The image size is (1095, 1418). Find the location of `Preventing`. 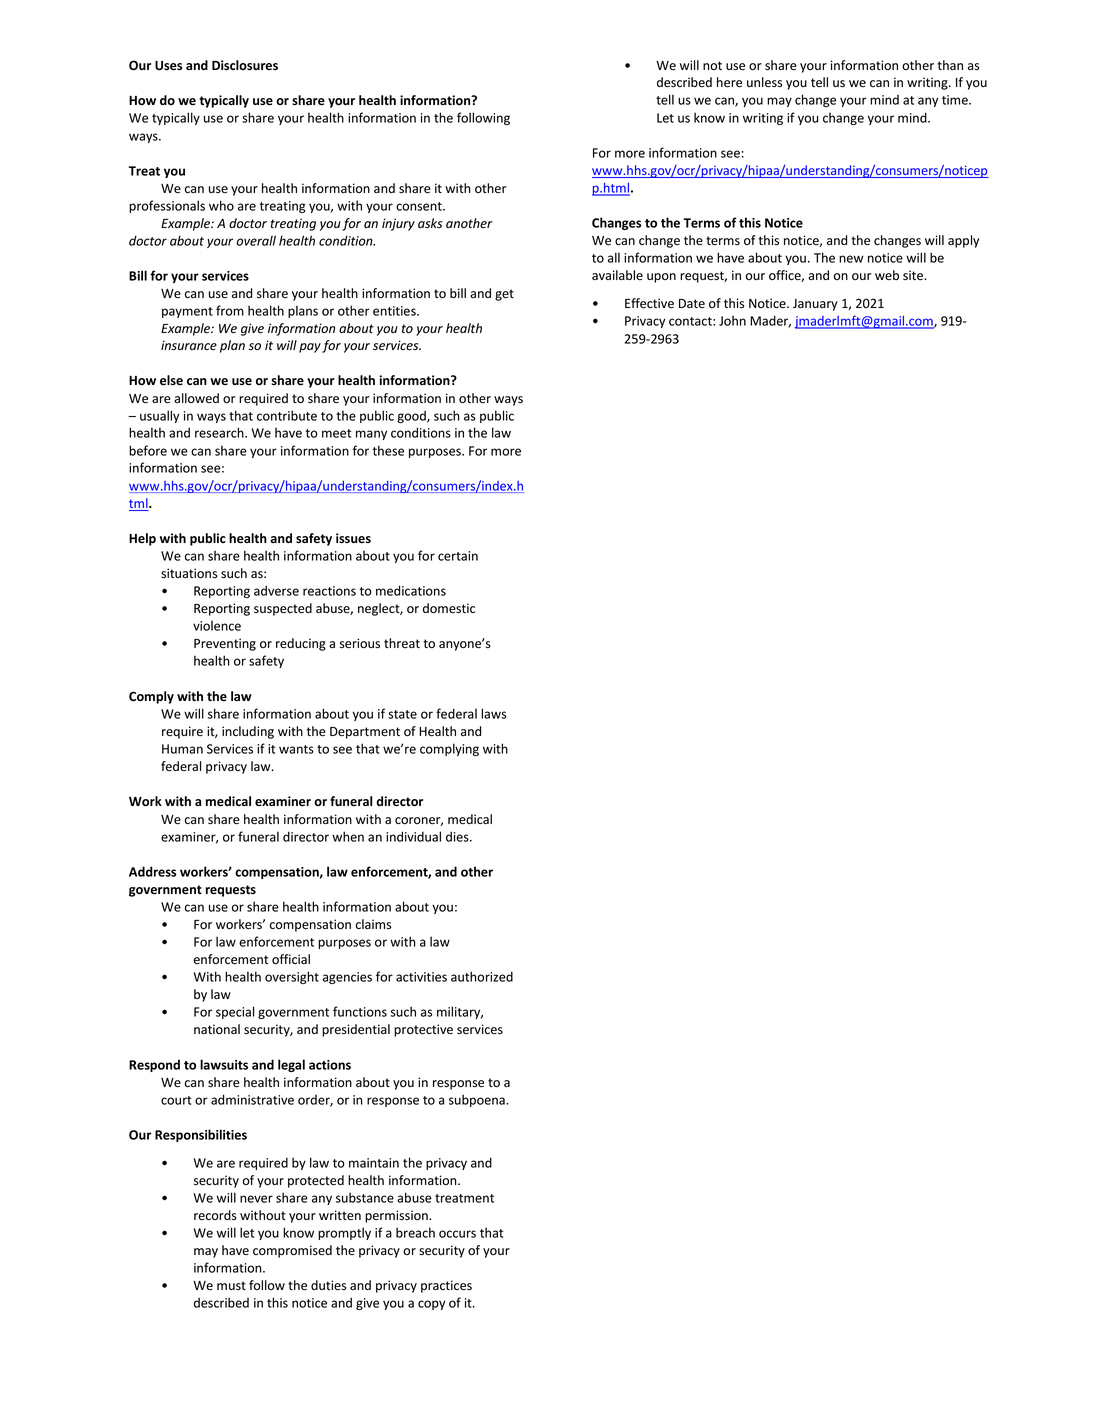

Preventing is located at coordinates (225, 644).
